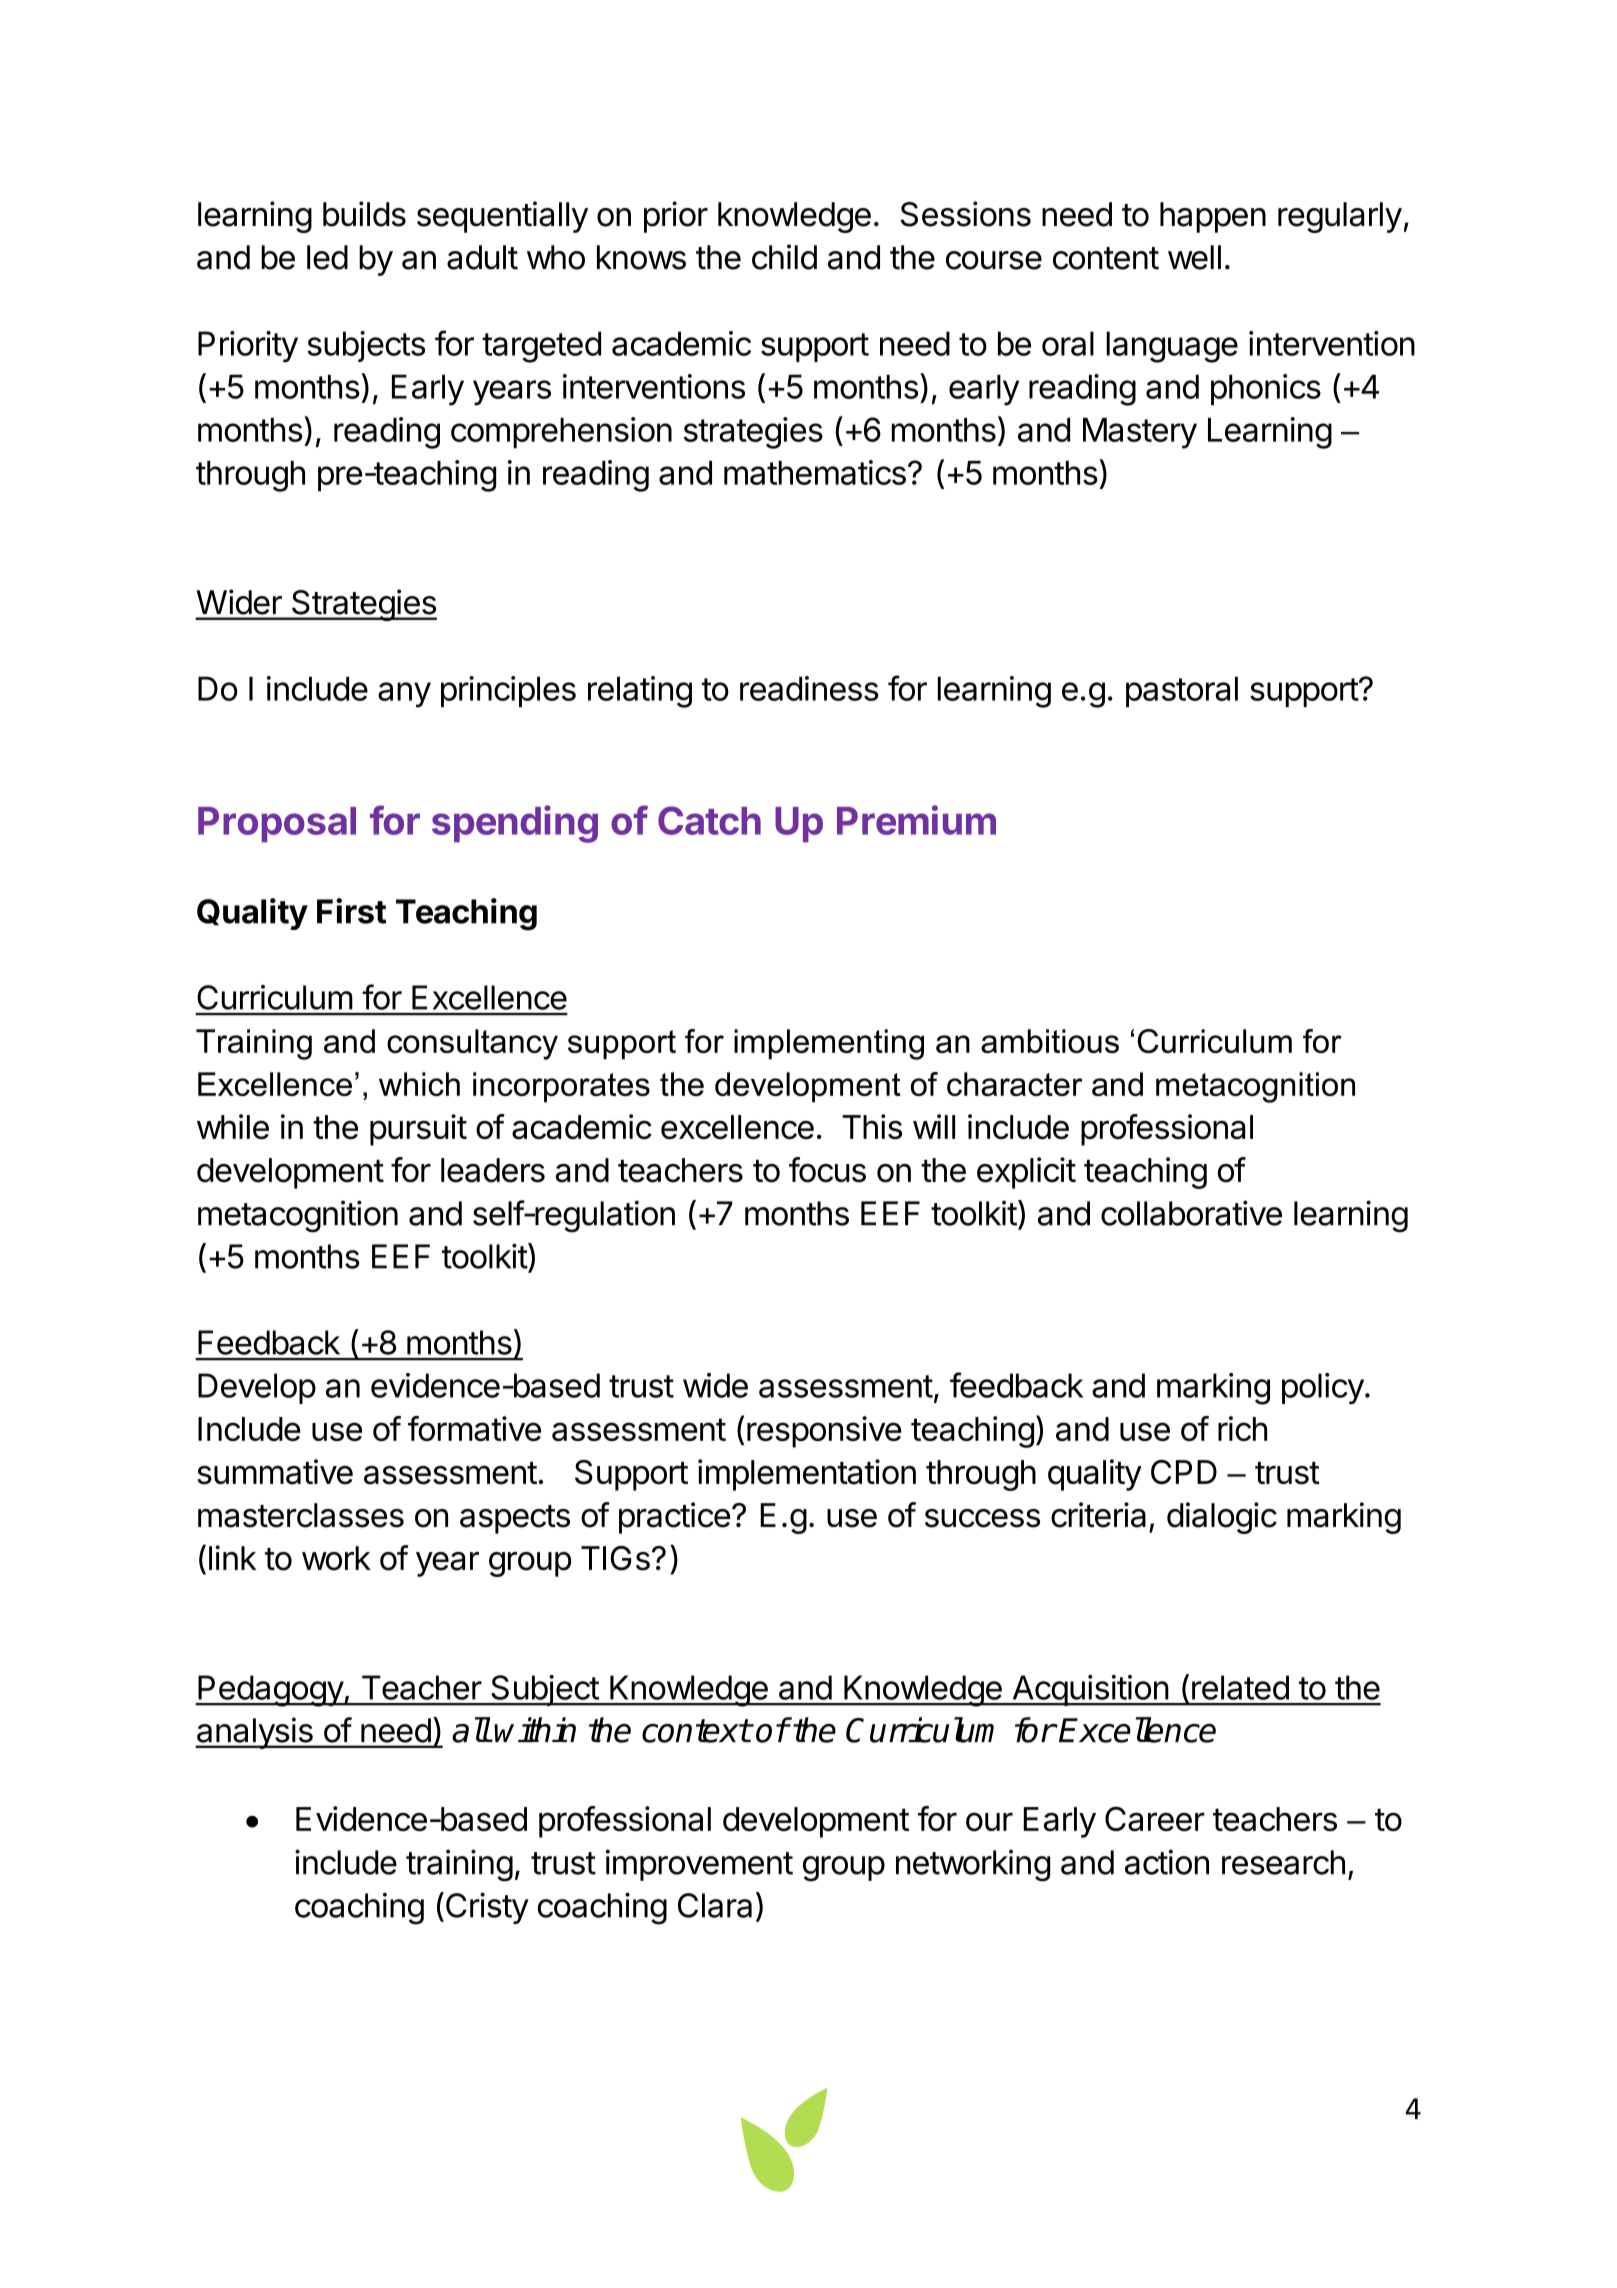  What do you see at coordinates (829, 1044) in the image?
I see `implementing` at bounding box center [829, 1044].
